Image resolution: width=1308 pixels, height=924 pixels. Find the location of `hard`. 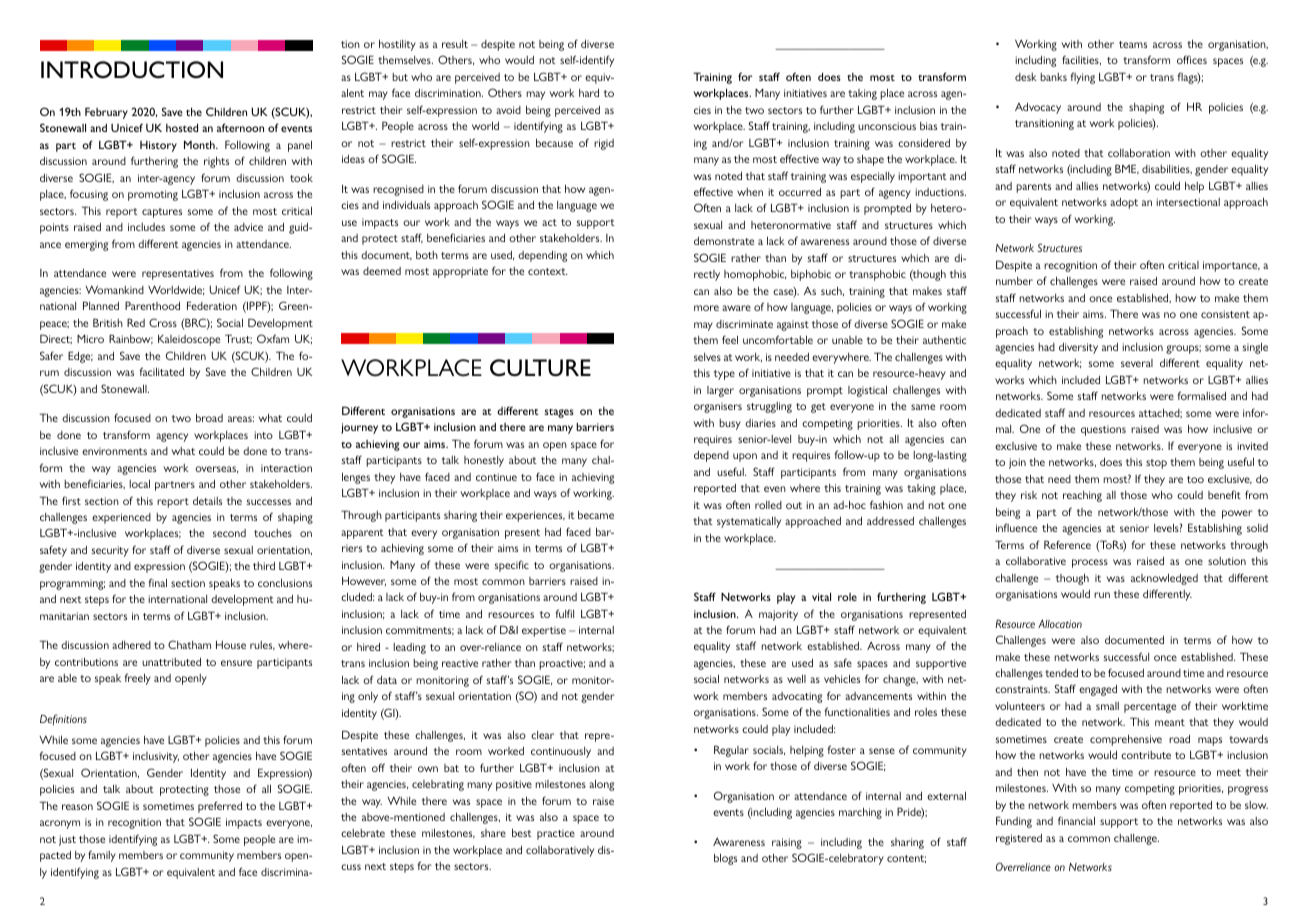

hard is located at coordinates (589, 93).
